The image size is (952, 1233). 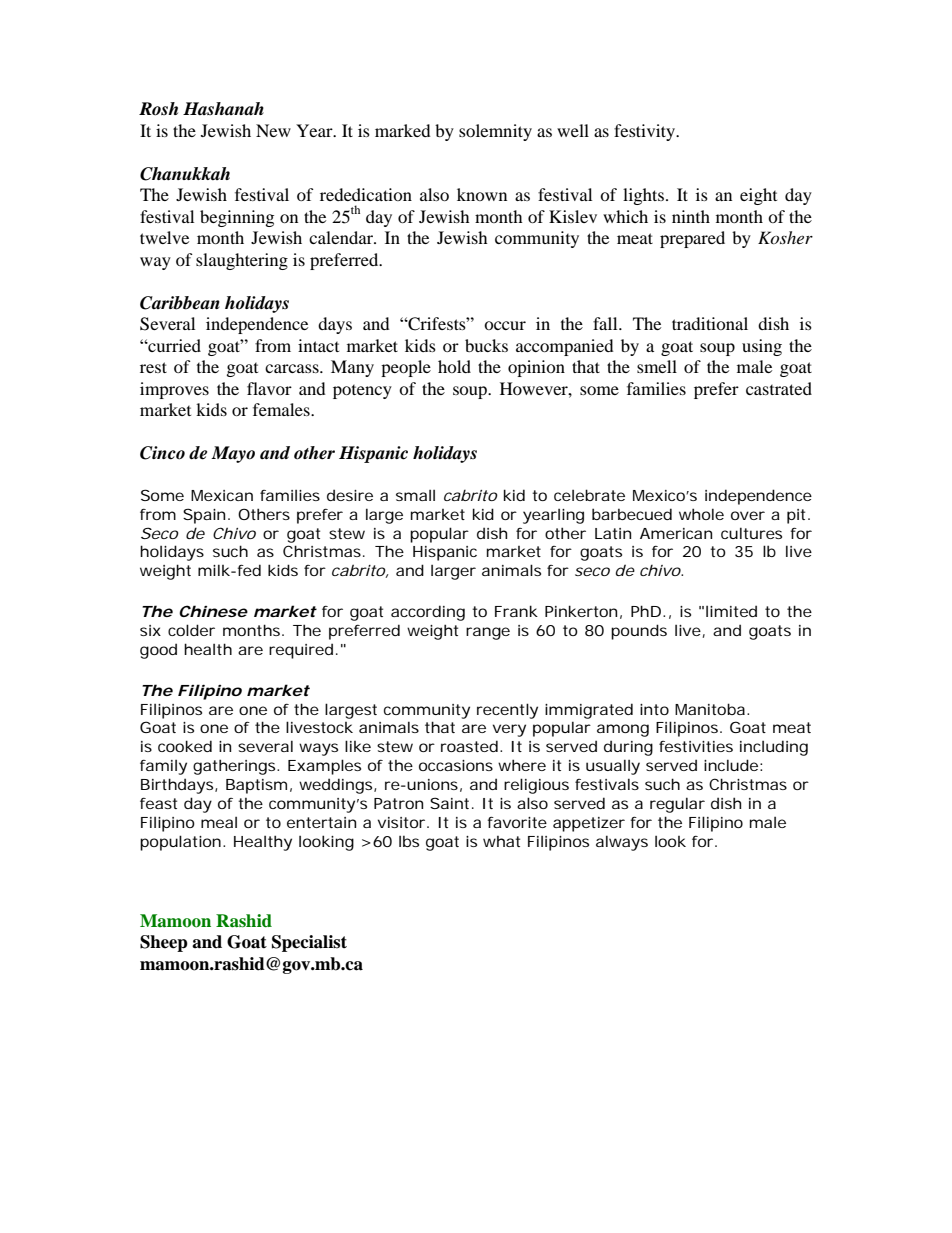 What do you see at coordinates (180, 303) in the screenshot?
I see `Caribbean` at bounding box center [180, 303].
